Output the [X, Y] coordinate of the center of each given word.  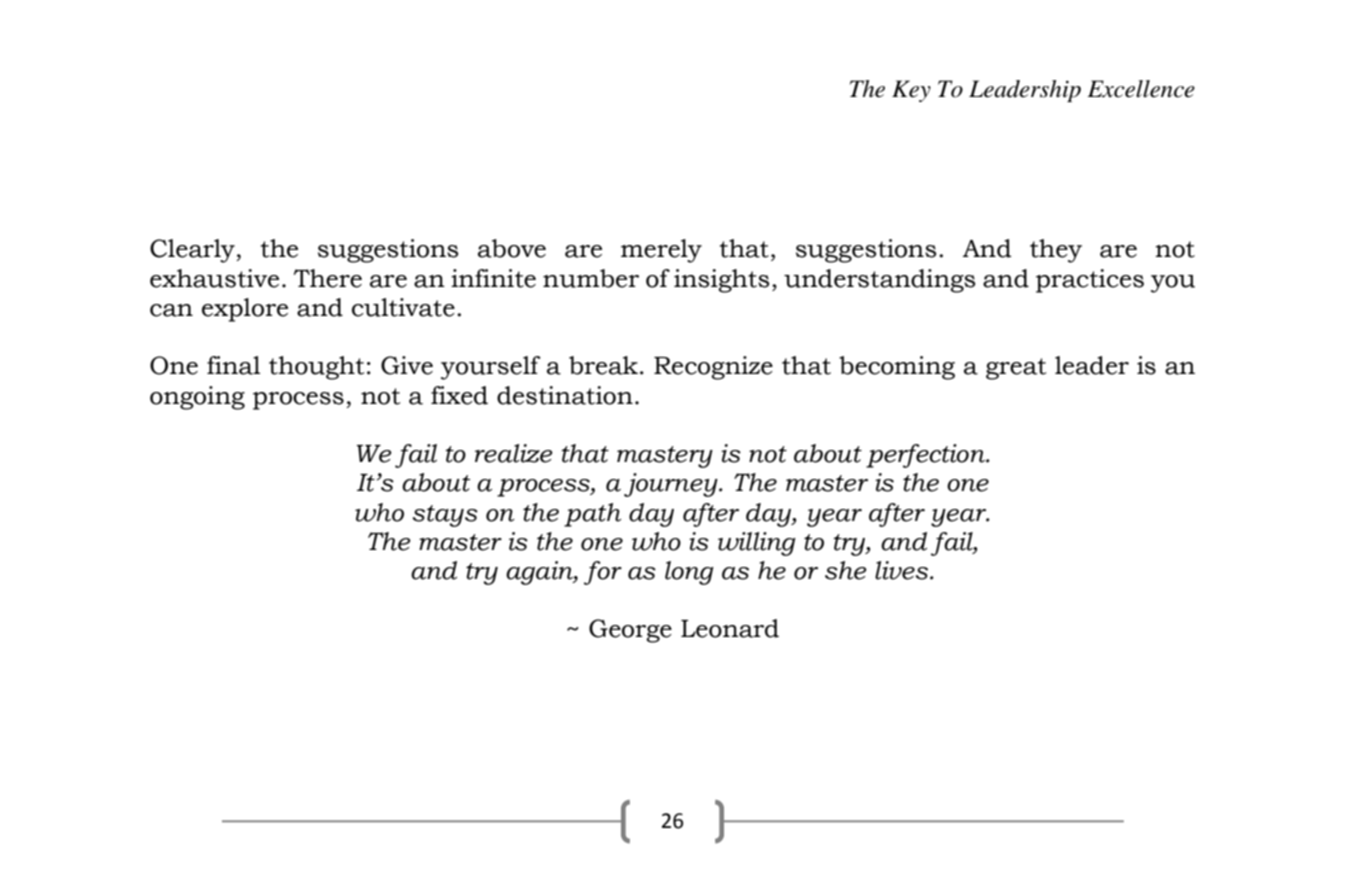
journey [672, 485]
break [603, 365]
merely [661, 251]
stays [445, 516]
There [328, 278]
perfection [927, 456]
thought [316, 368]
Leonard [730, 628]
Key [911, 91]
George [630, 631]
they [1056, 251]
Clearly [193, 251]
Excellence [1141, 89]
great [1016, 369]
